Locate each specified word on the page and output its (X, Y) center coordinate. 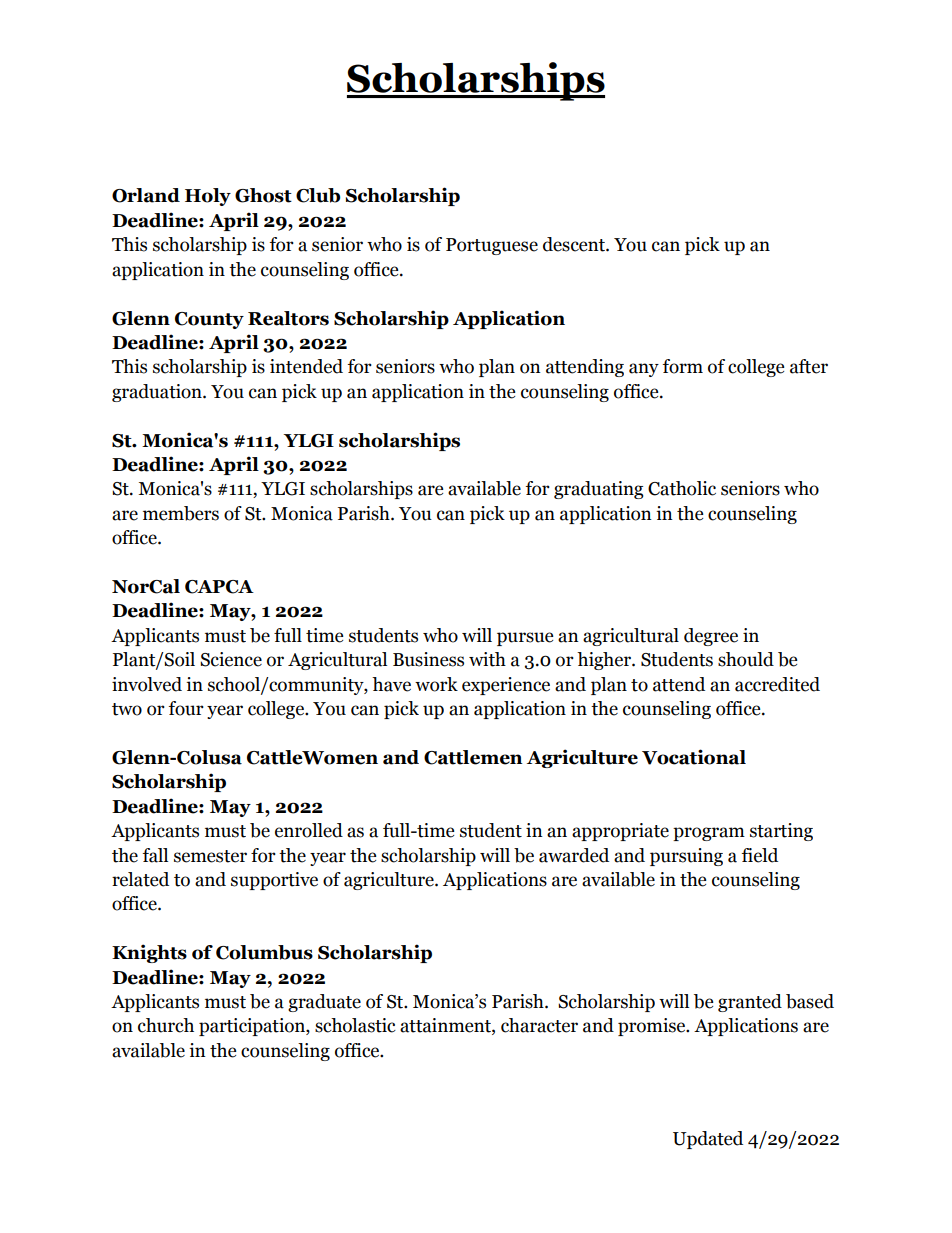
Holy (208, 197)
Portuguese (492, 246)
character (539, 1025)
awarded (574, 855)
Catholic (682, 488)
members (181, 513)
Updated (708, 1140)
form (683, 366)
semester (210, 856)
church (166, 1025)
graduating (599, 490)
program (709, 834)
